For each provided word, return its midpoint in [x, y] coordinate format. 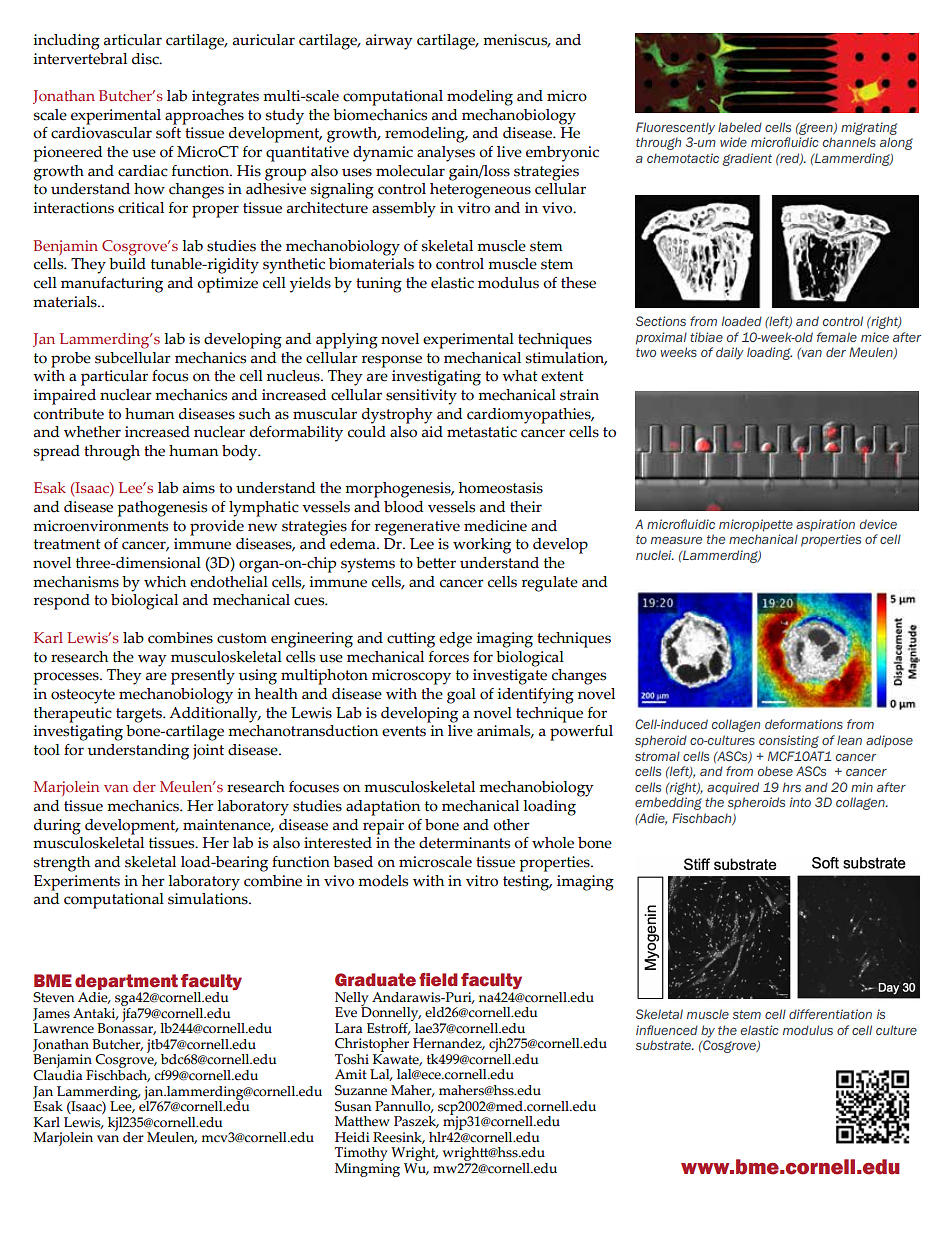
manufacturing [112, 285]
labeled [740, 127]
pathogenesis [162, 509]
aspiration [825, 525]
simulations [209, 899]
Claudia [57, 1074]
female [837, 337]
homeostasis [501, 488]
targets [140, 715]
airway [389, 42]
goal [461, 696]
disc [146, 59]
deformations [804, 724]
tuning [379, 285]
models [383, 881]
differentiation [830, 1014]
